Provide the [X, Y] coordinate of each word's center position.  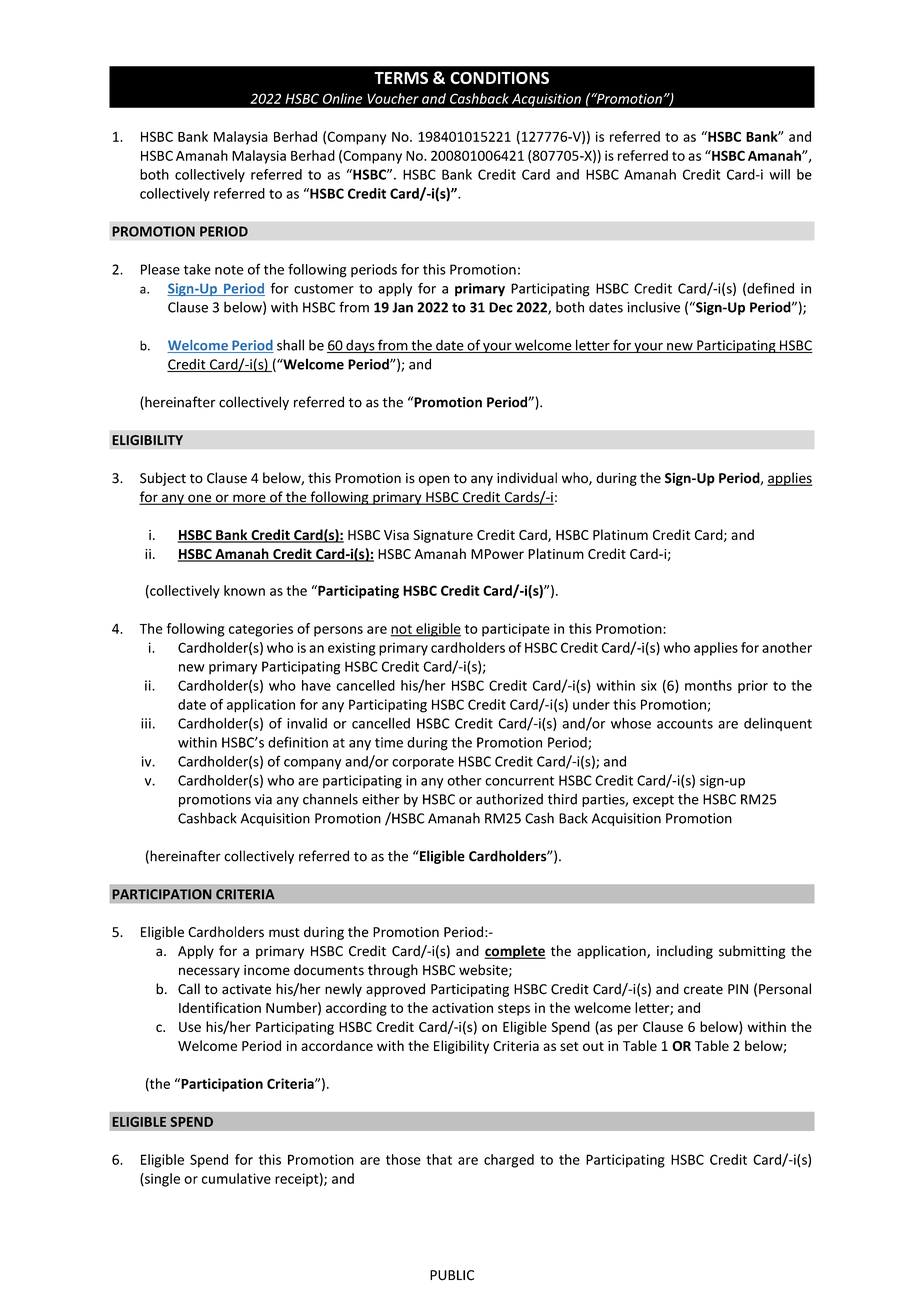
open [434, 480]
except [653, 801]
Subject [163, 479]
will [779, 174]
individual [527, 478]
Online [342, 98]
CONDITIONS [499, 78]
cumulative [236, 1178]
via [263, 799]
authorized [509, 799]
